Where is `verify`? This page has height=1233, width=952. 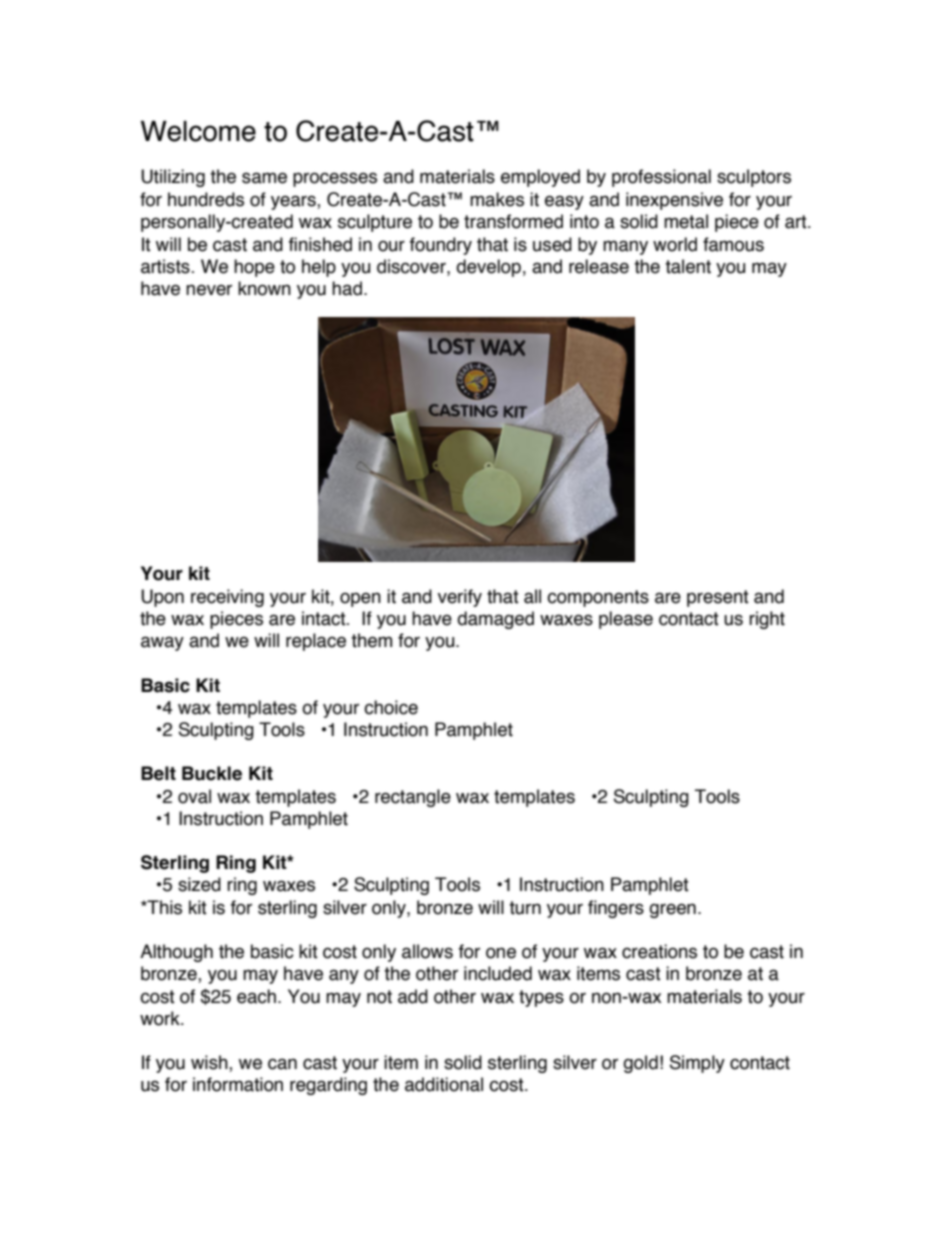
verify is located at coordinates (460, 598).
